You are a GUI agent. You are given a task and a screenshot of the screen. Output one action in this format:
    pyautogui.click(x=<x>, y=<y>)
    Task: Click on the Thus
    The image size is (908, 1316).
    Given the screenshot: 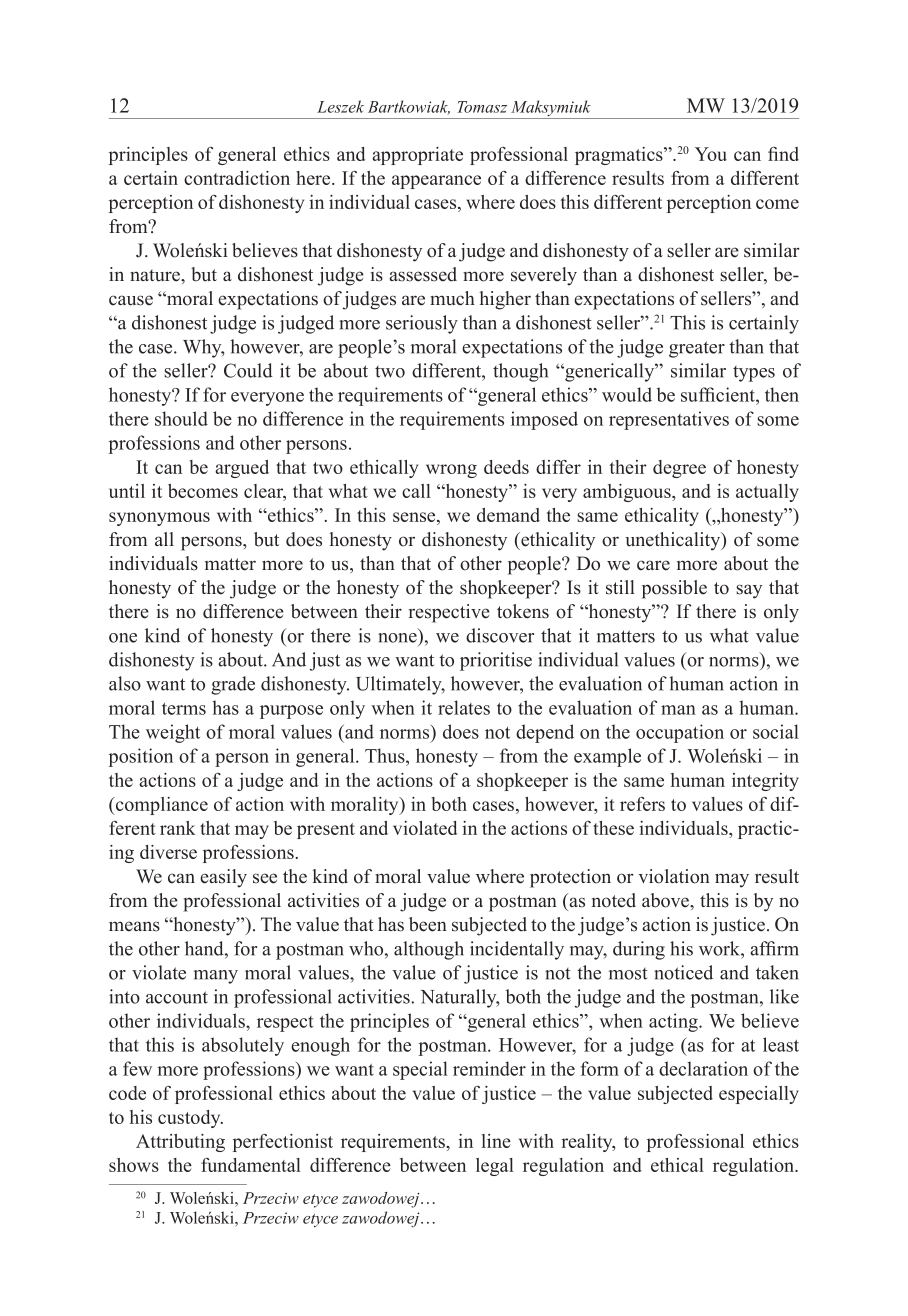 What is the action you would take?
    pyautogui.click(x=386, y=755)
